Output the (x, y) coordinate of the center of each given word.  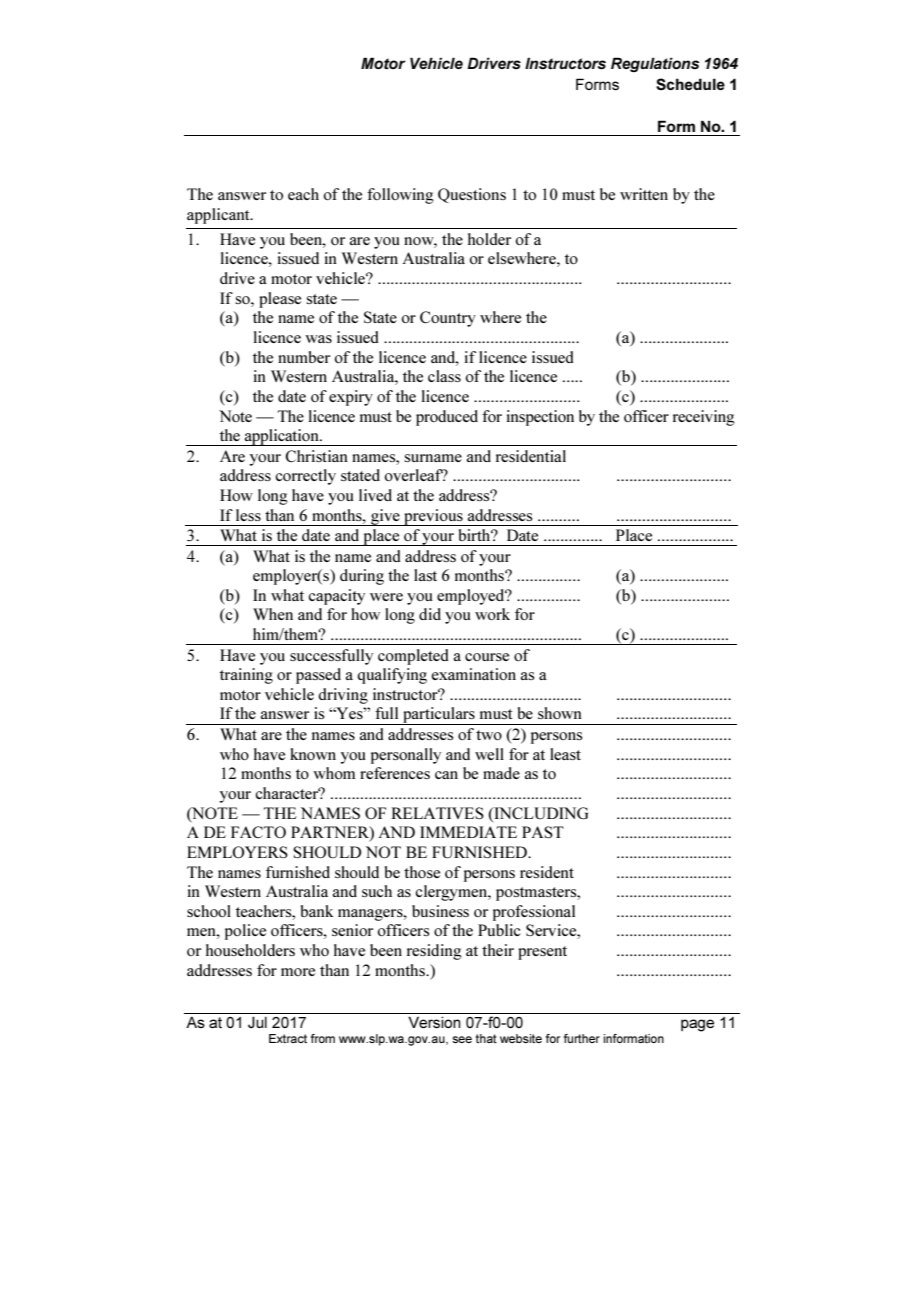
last (425, 575)
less (248, 515)
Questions (472, 195)
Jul (257, 1022)
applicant (219, 216)
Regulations (655, 64)
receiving (704, 418)
